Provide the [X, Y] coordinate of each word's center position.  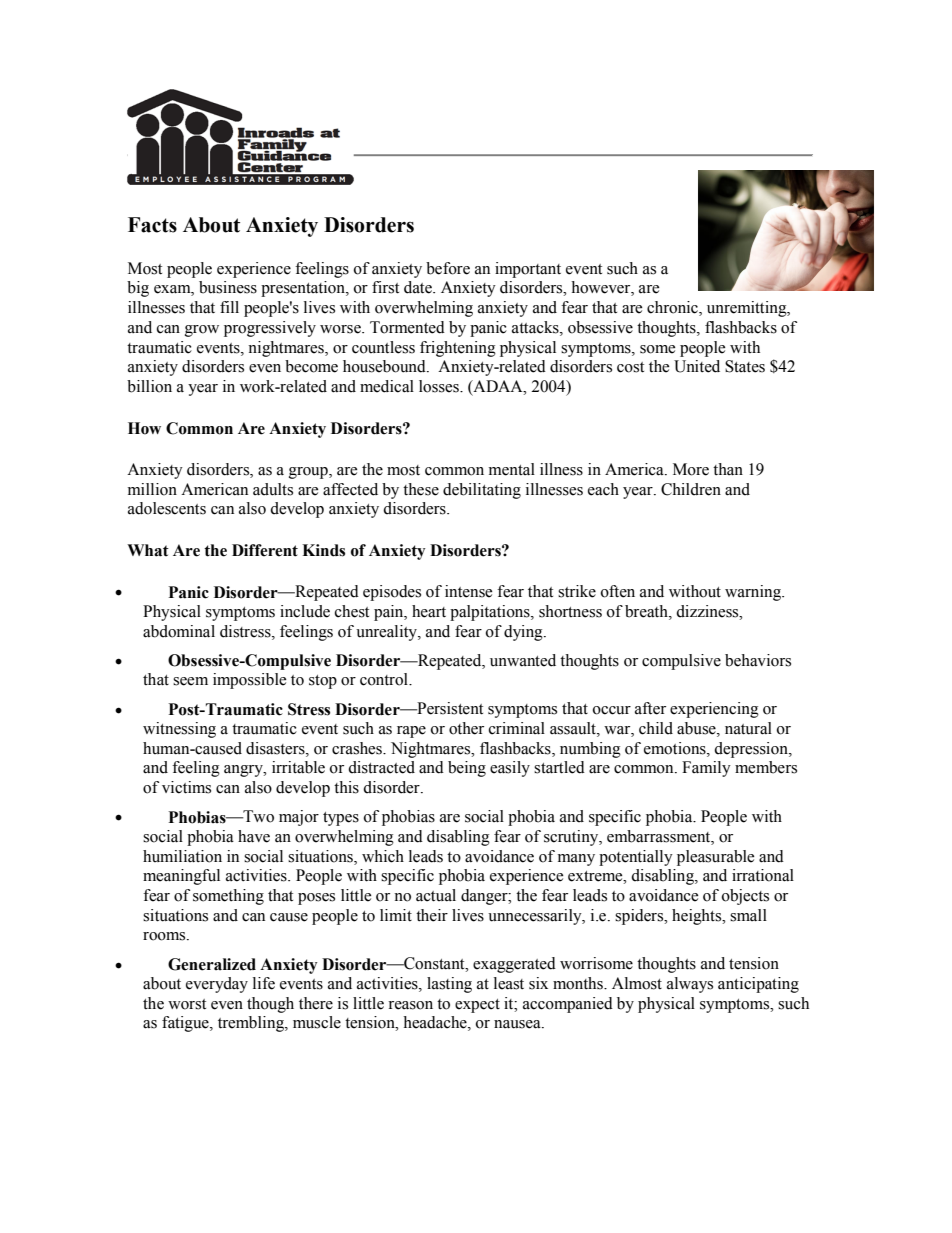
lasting [449, 985]
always [690, 985]
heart [429, 611]
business [228, 287]
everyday [217, 985]
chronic [673, 308]
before [448, 268]
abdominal [179, 631]
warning [754, 593]
